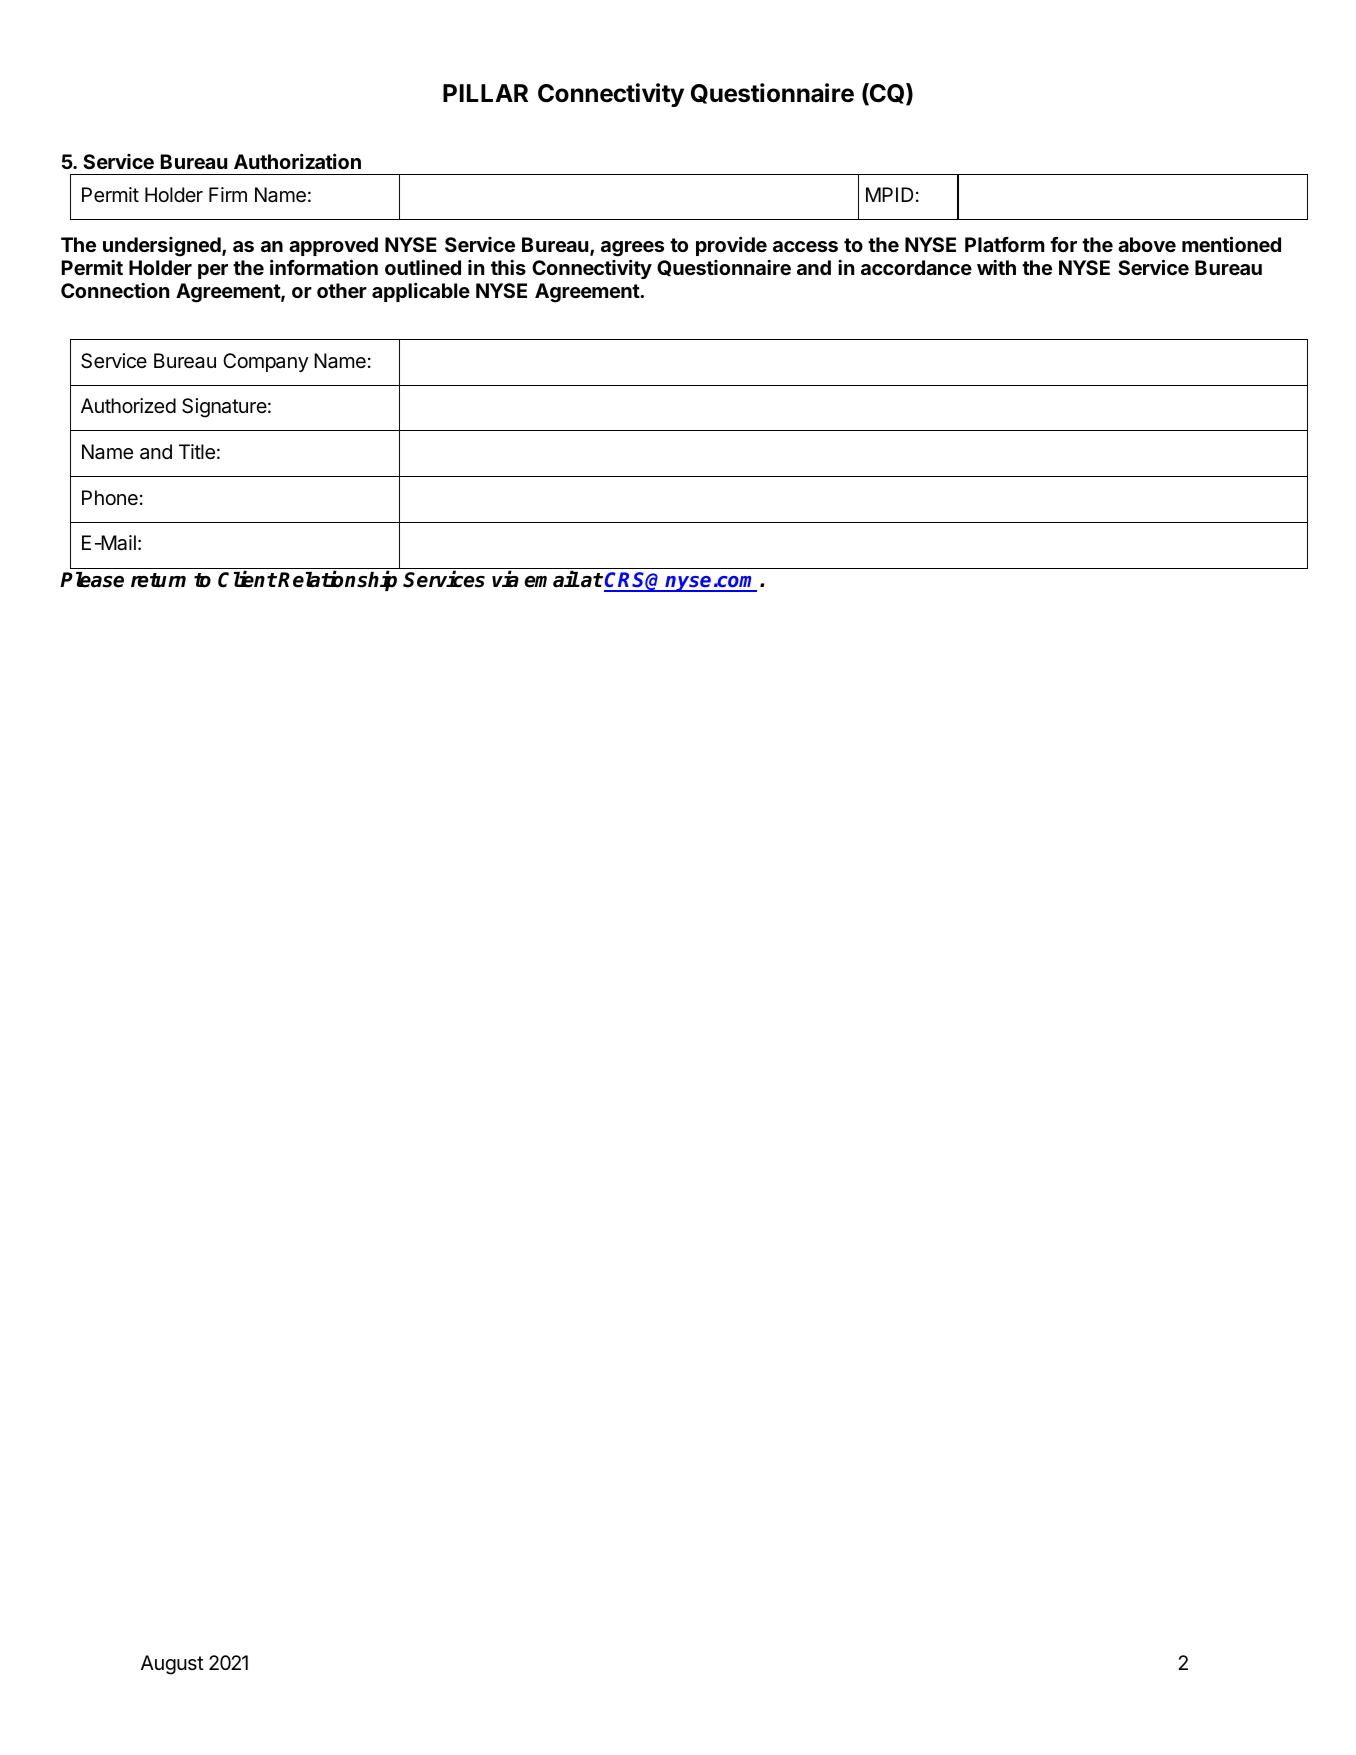 The width and height of the screenshot is (1356, 1755). Describe the element at coordinates (1005, 244) in the screenshot. I see `Platform` at that location.
